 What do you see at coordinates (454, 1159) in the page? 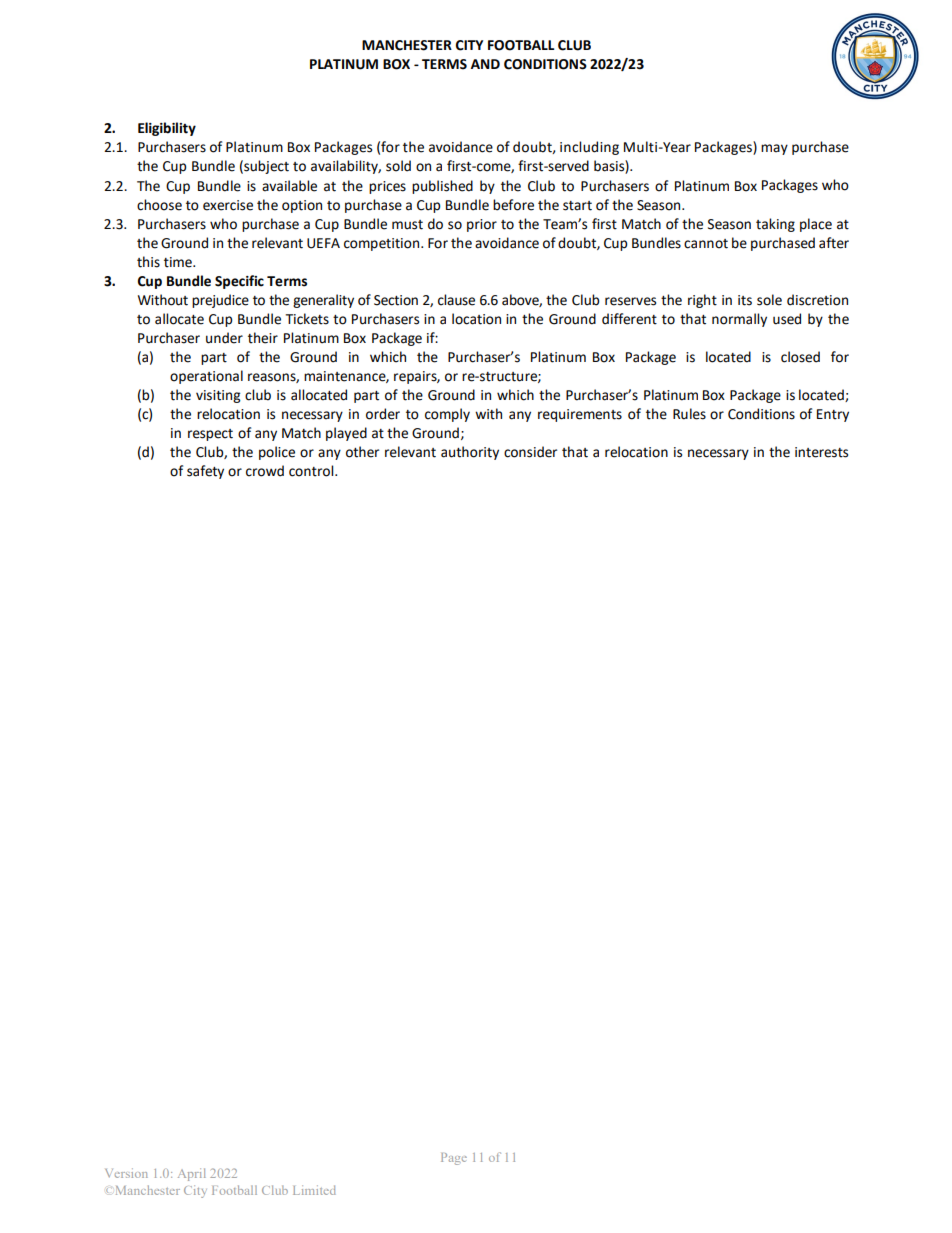
I see `Page` at bounding box center [454, 1159].
